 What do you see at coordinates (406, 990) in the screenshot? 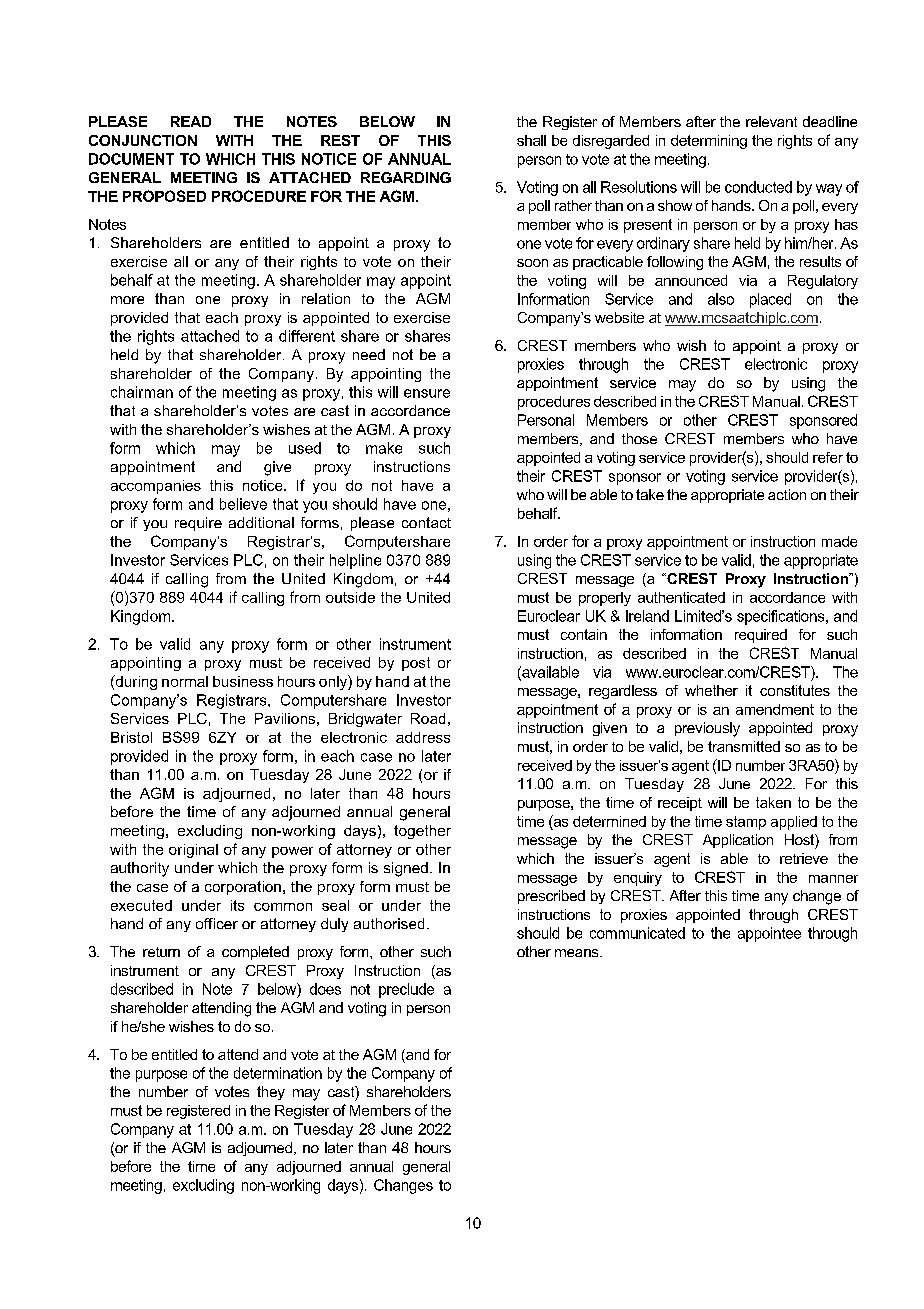
I see `preclude` at bounding box center [406, 990].
